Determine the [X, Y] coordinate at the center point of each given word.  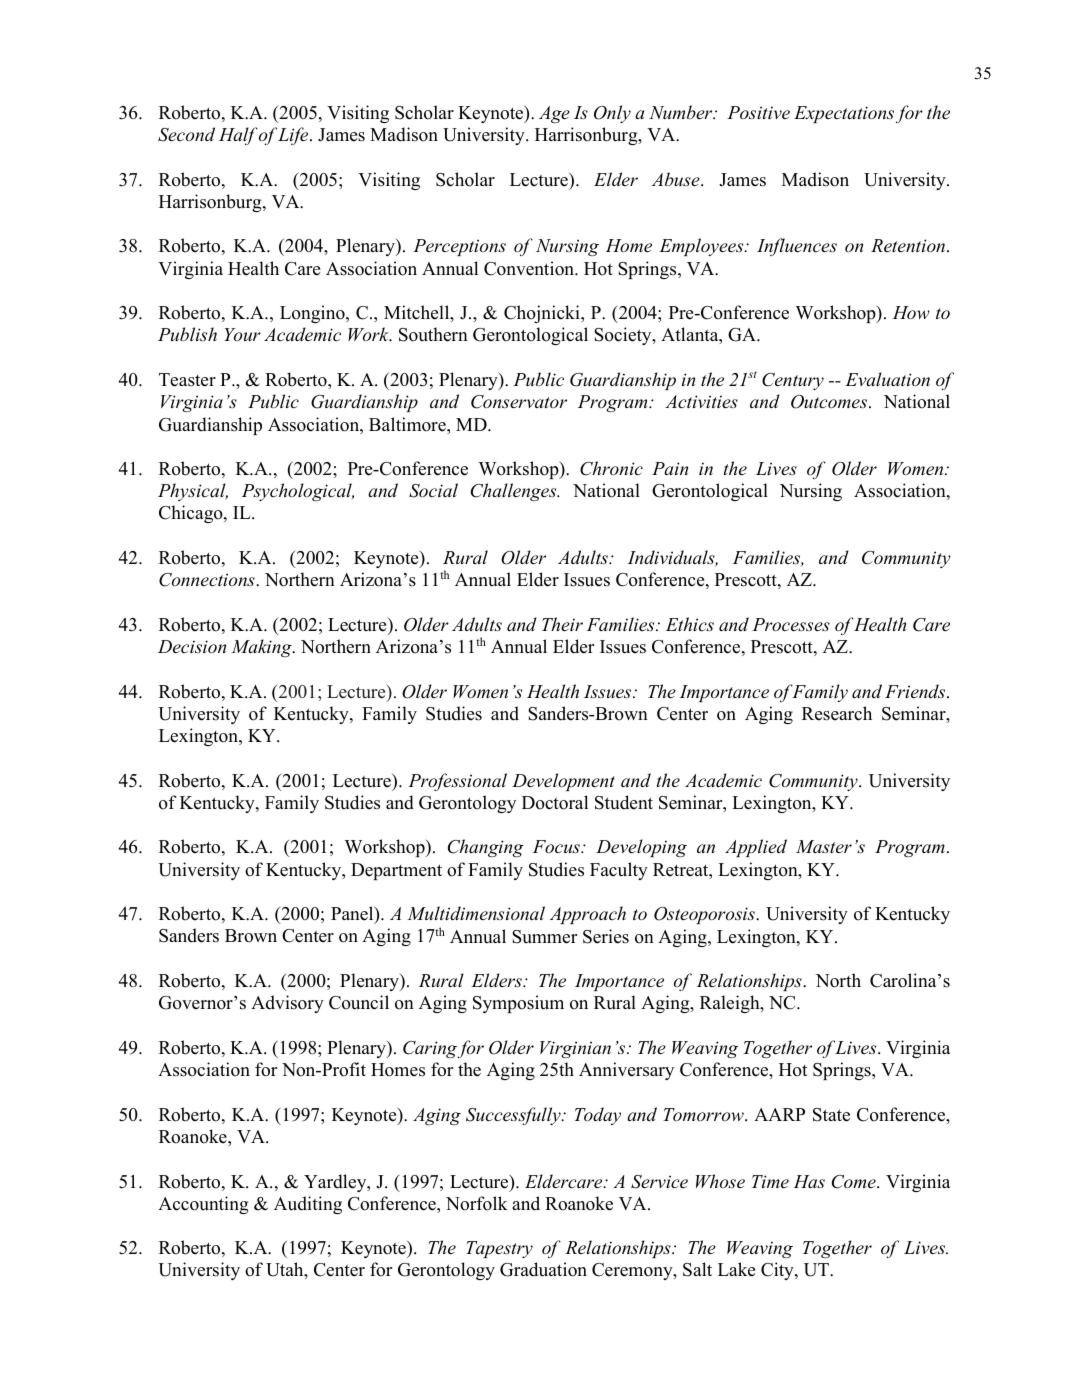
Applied [756, 848]
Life [294, 136]
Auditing [308, 1205]
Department [396, 871]
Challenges [515, 492]
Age [554, 114]
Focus [557, 846]
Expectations [844, 114]
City [778, 1271]
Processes [791, 624]
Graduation [543, 1269]
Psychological [298, 492]
